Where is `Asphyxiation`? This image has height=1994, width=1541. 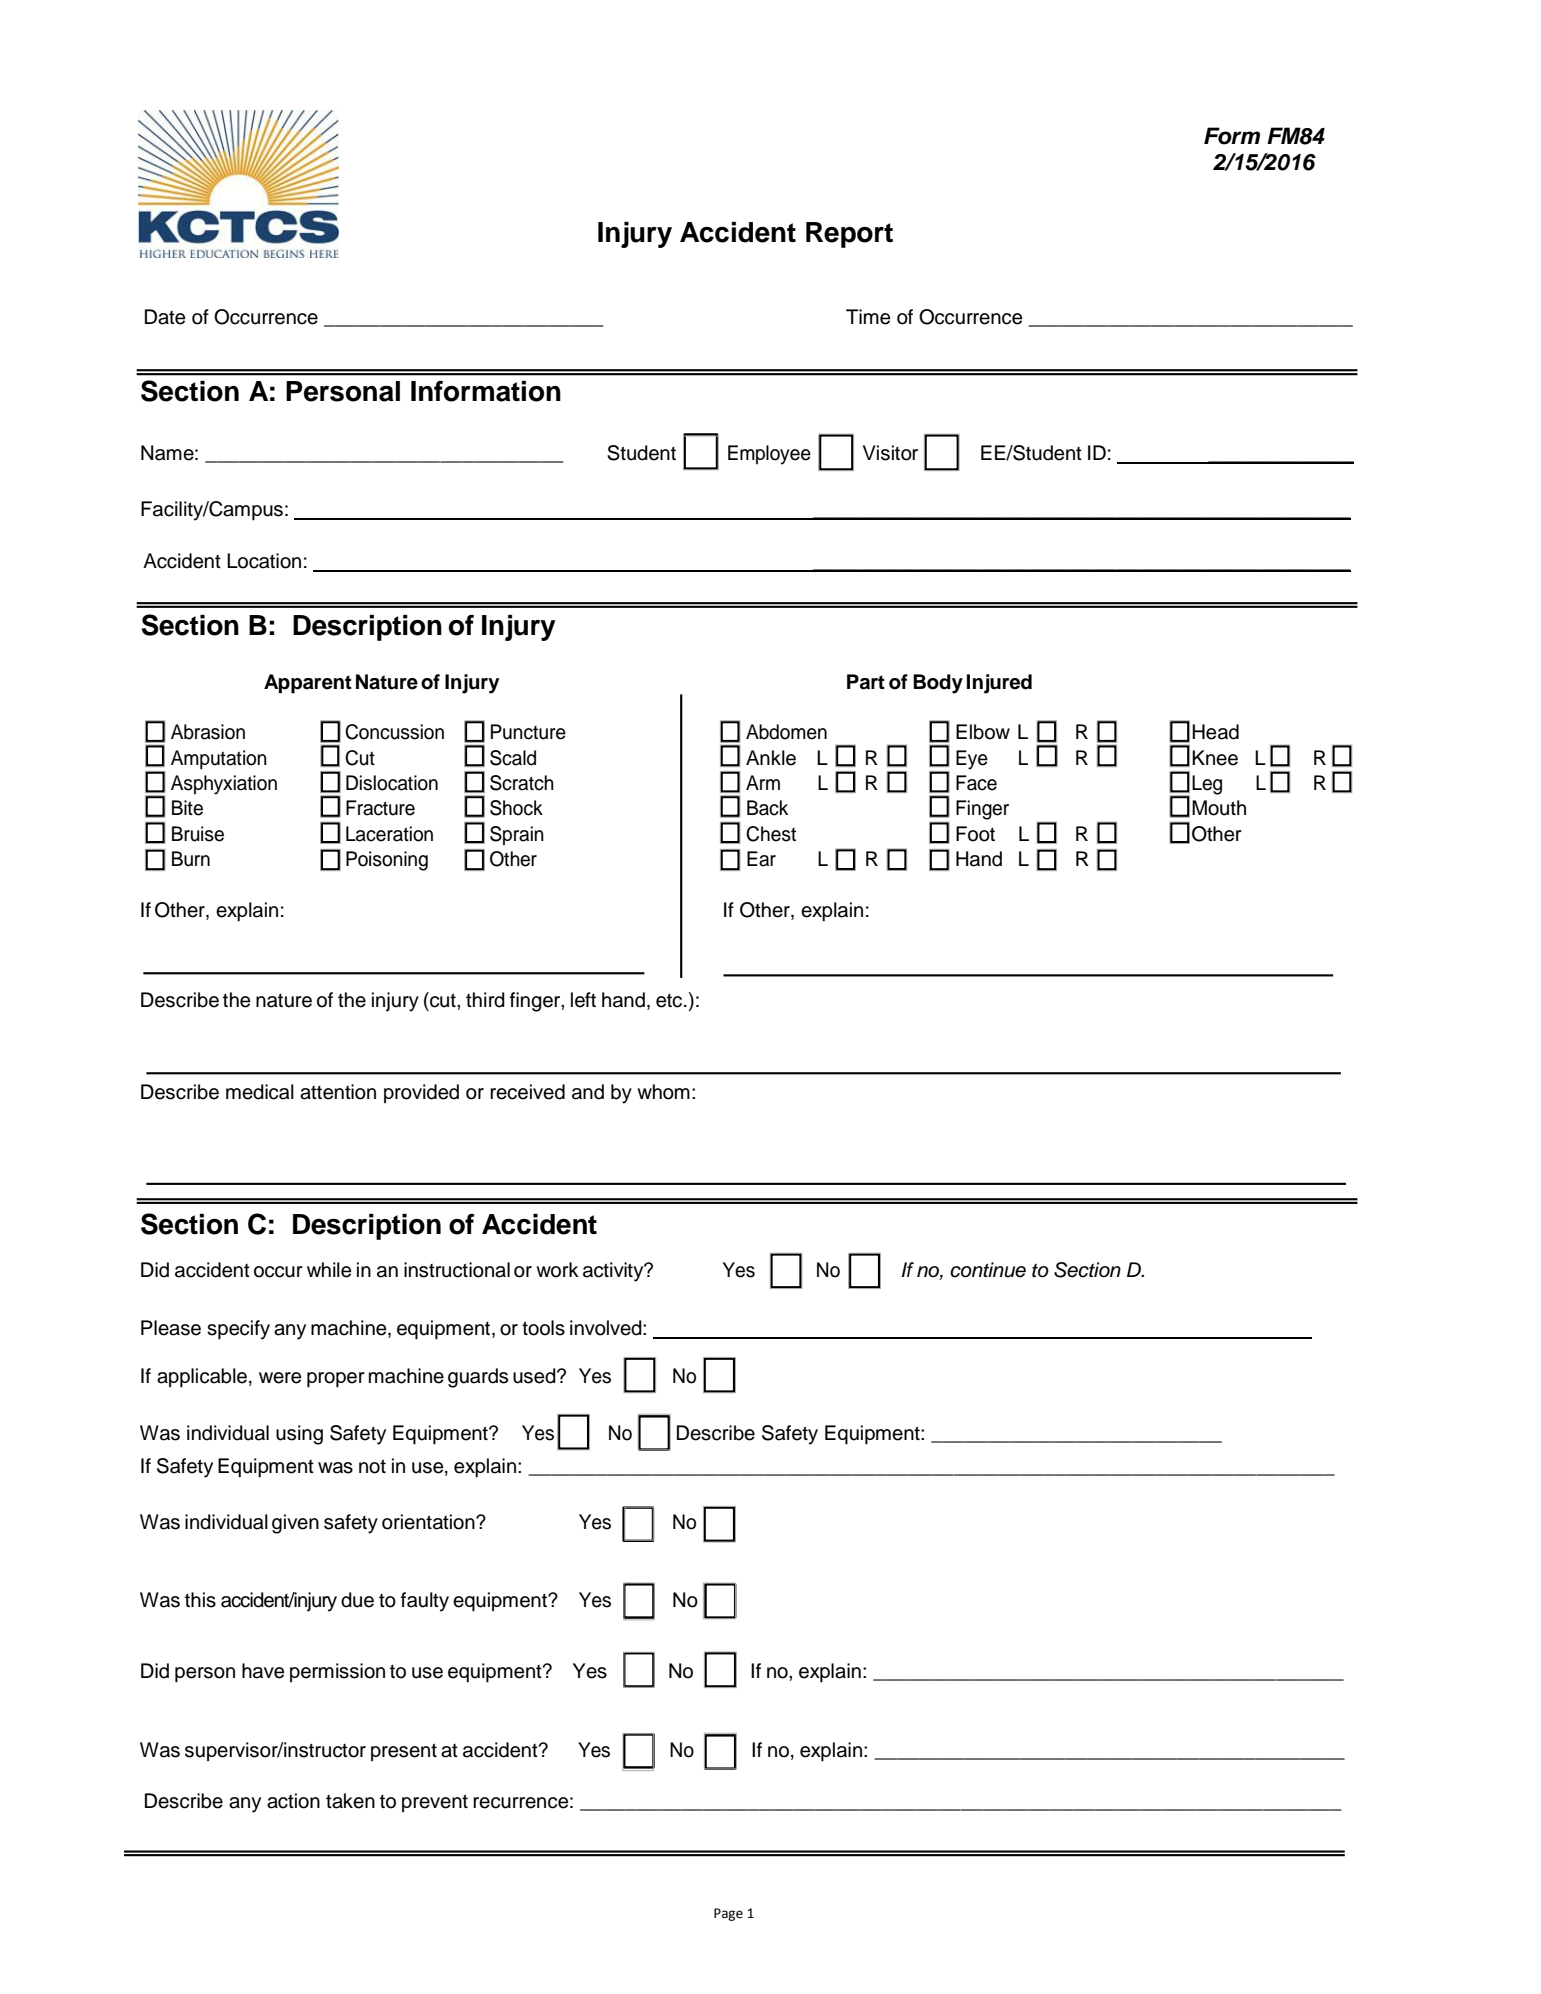
Asphyxiation is located at coordinates (224, 785).
